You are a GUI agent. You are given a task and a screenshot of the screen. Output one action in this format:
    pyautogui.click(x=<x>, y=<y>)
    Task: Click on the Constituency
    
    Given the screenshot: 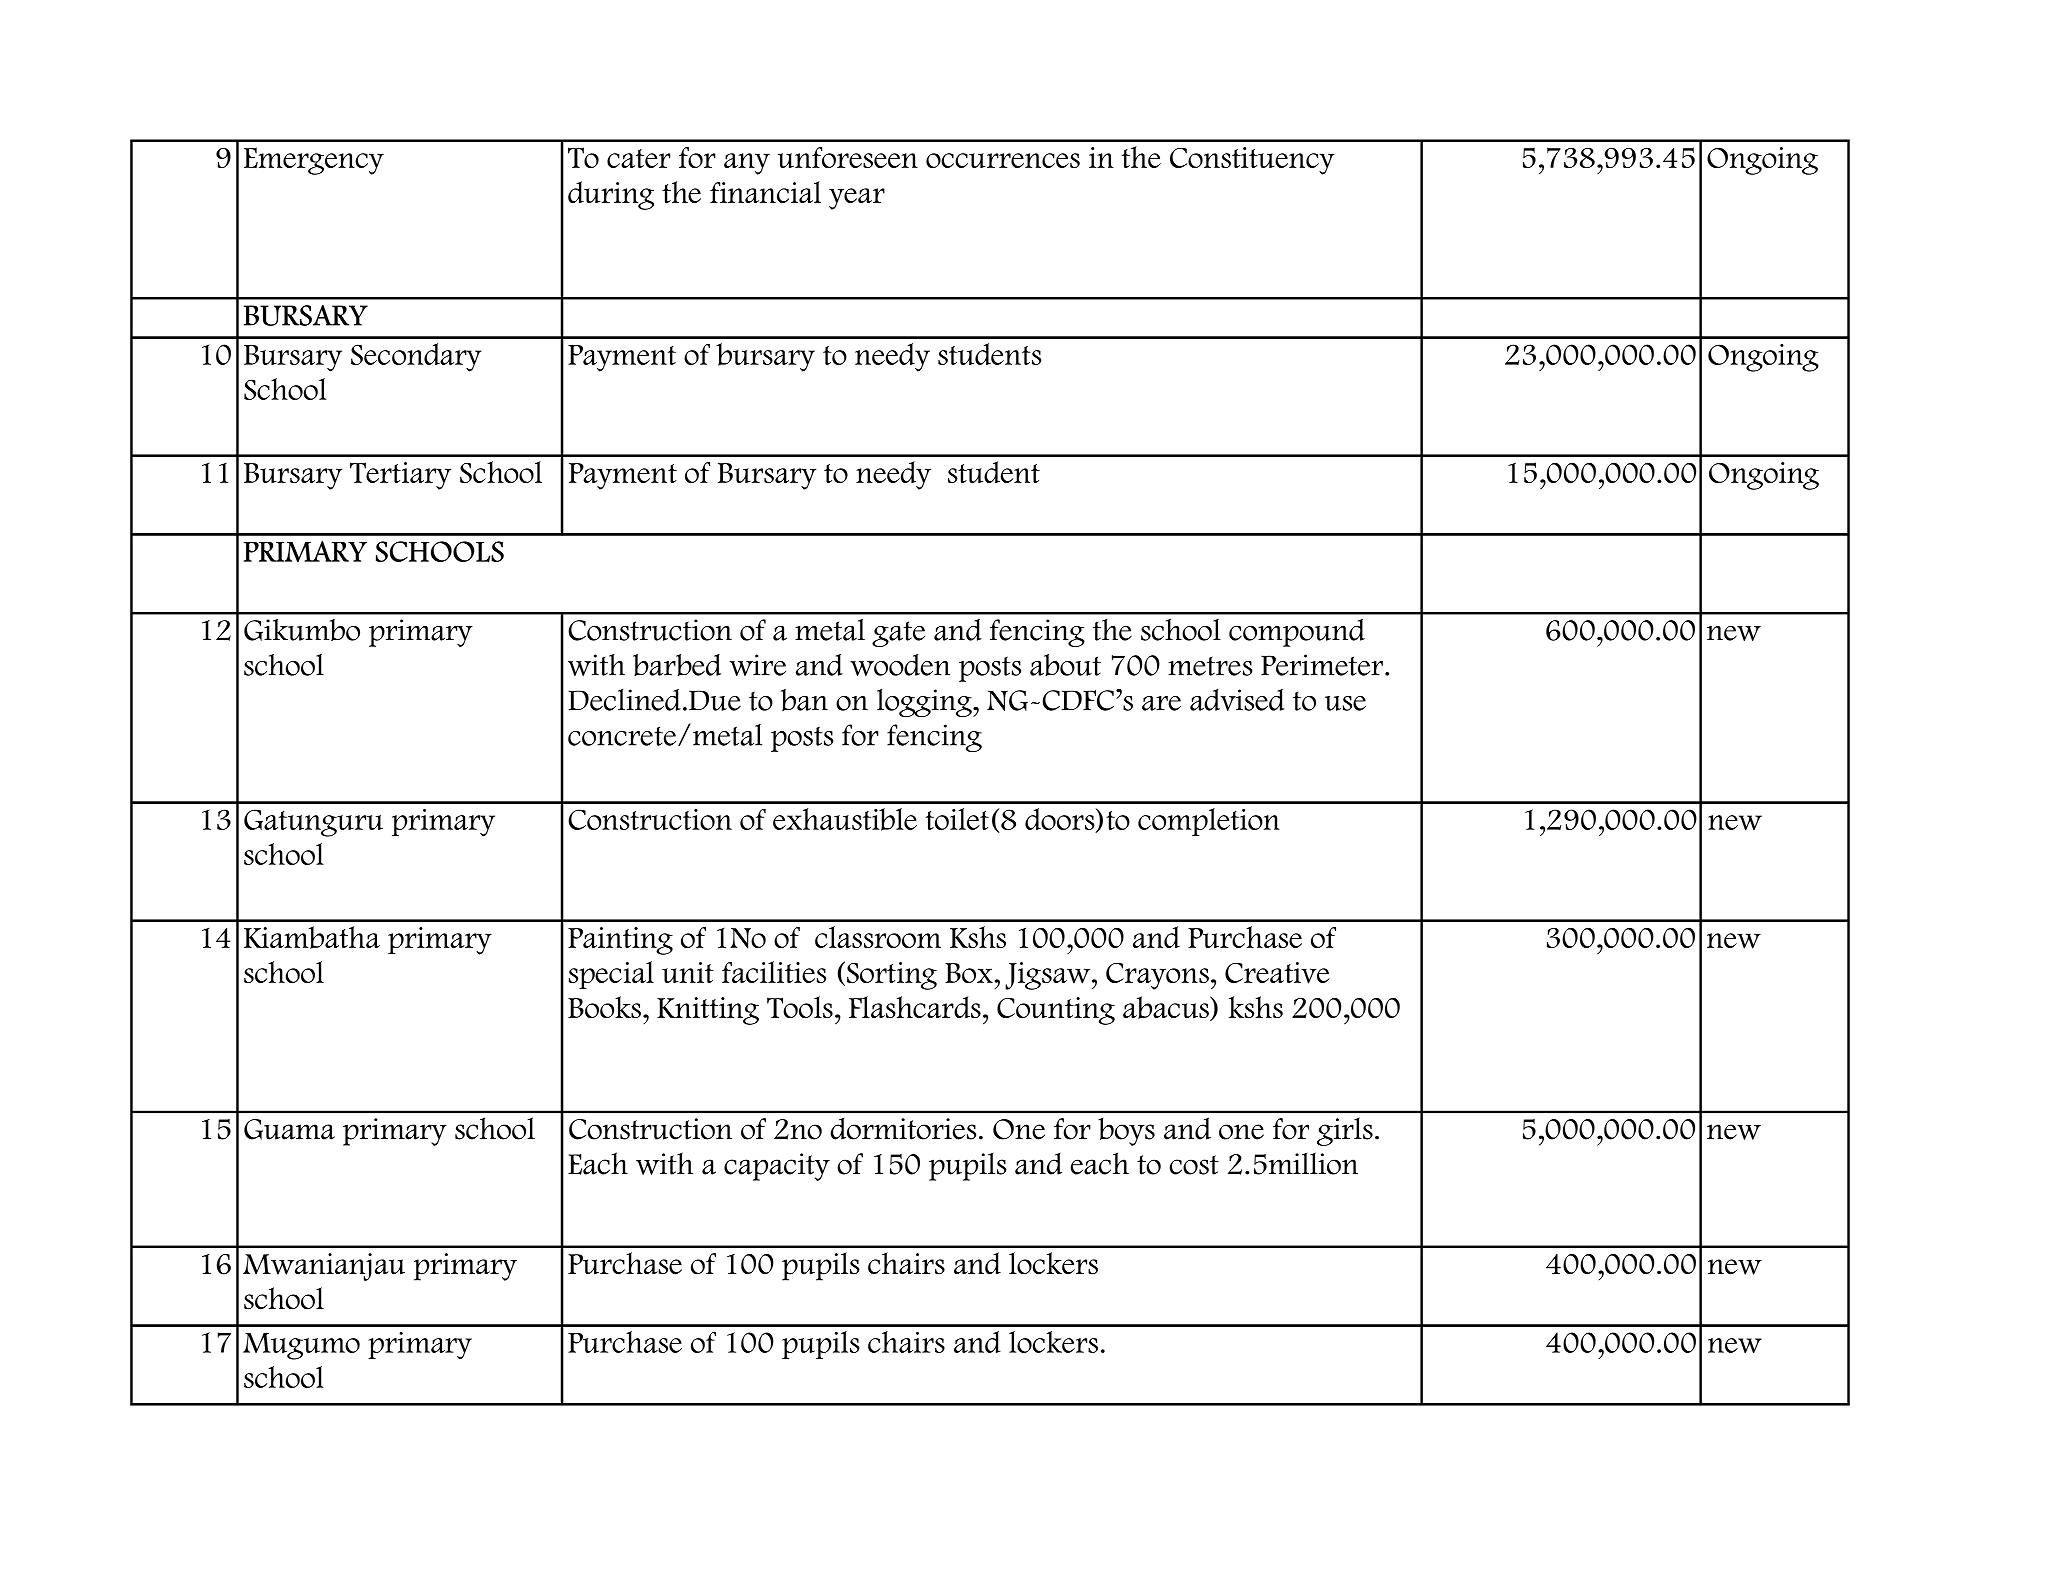 What is the action you would take?
    pyautogui.click(x=1252, y=161)
